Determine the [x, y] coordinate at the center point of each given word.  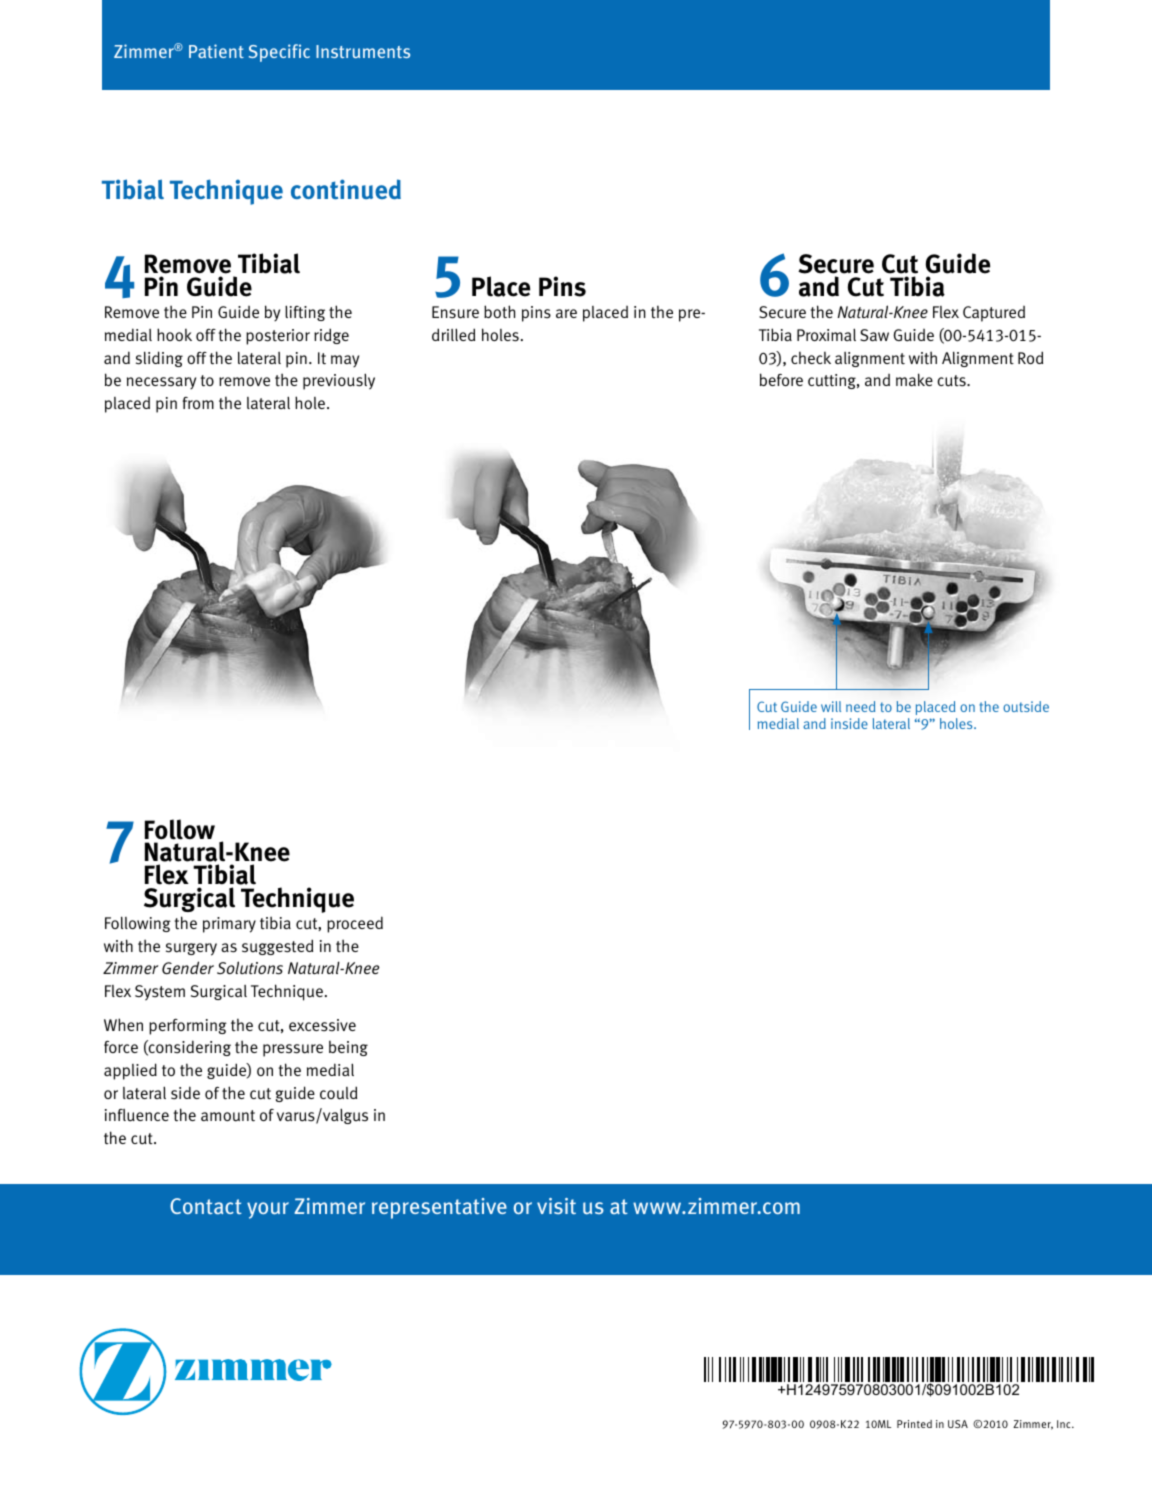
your [268, 1210]
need [860, 706]
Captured [994, 314]
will [831, 706]
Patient [216, 51]
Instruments [363, 51]
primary [229, 925]
